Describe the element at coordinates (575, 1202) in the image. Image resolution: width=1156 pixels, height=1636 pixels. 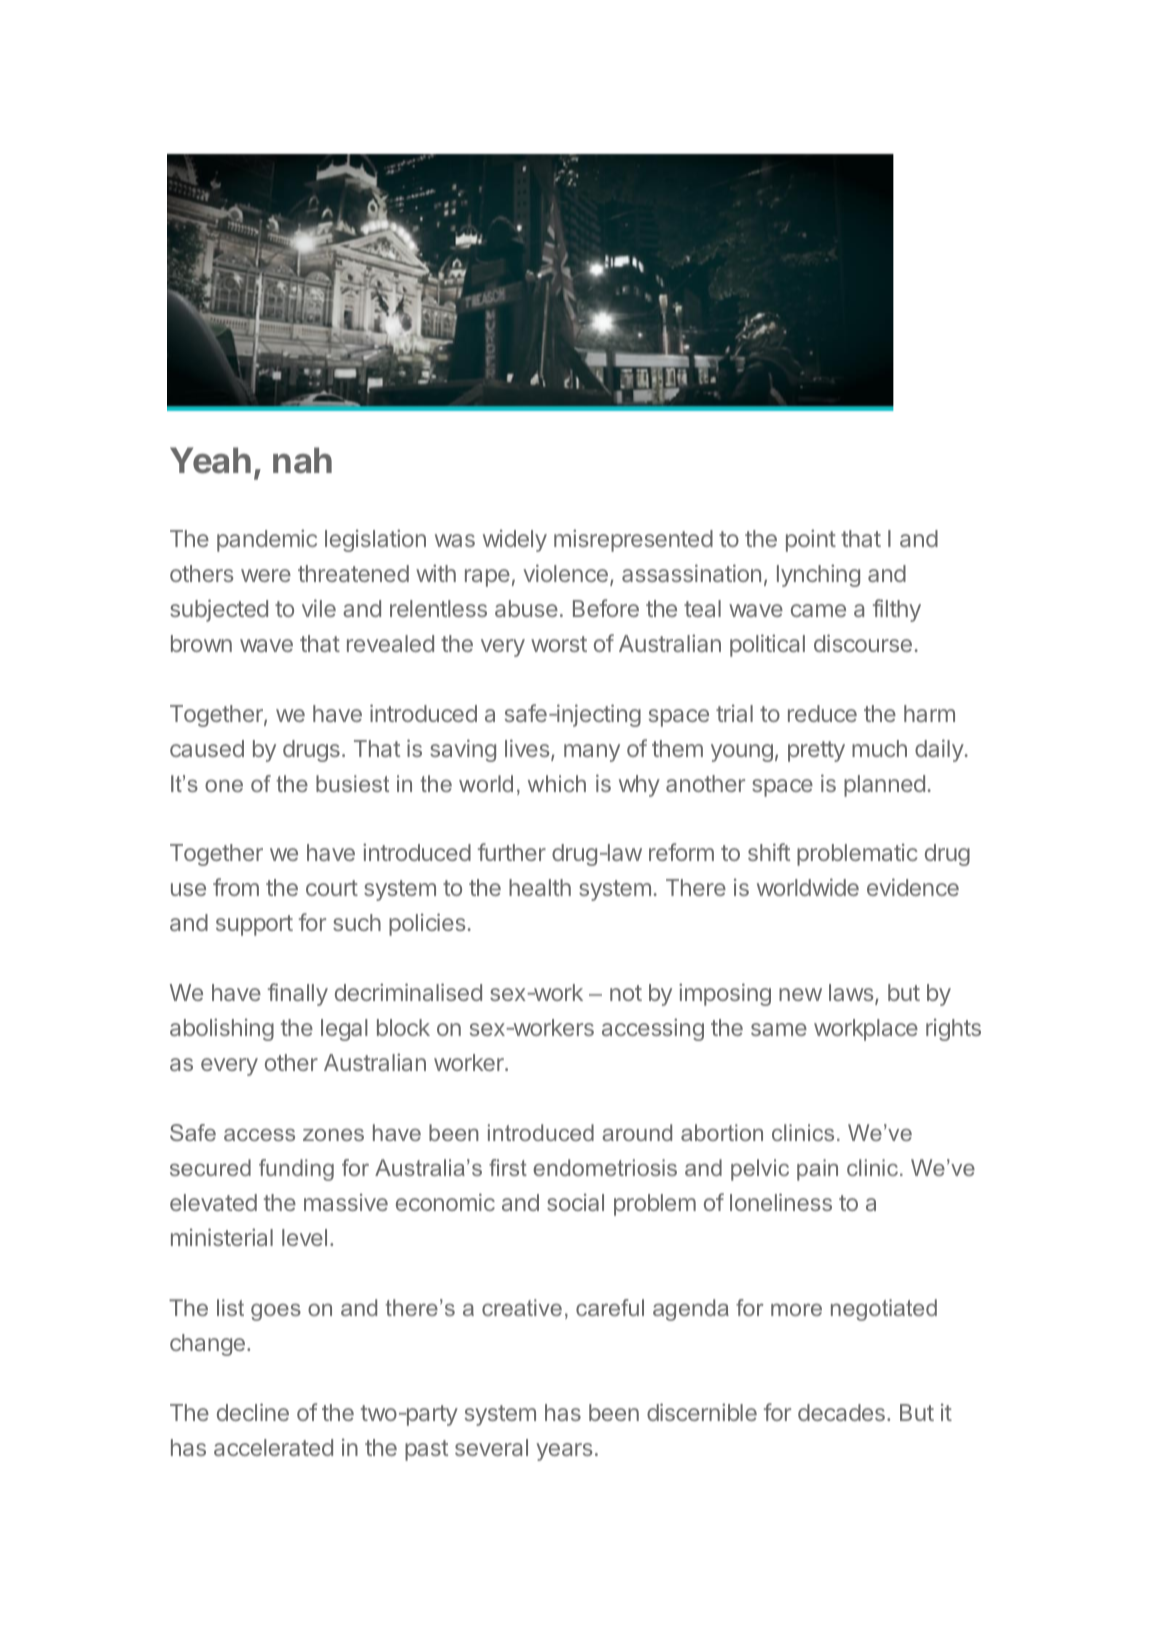
I see `social` at that location.
